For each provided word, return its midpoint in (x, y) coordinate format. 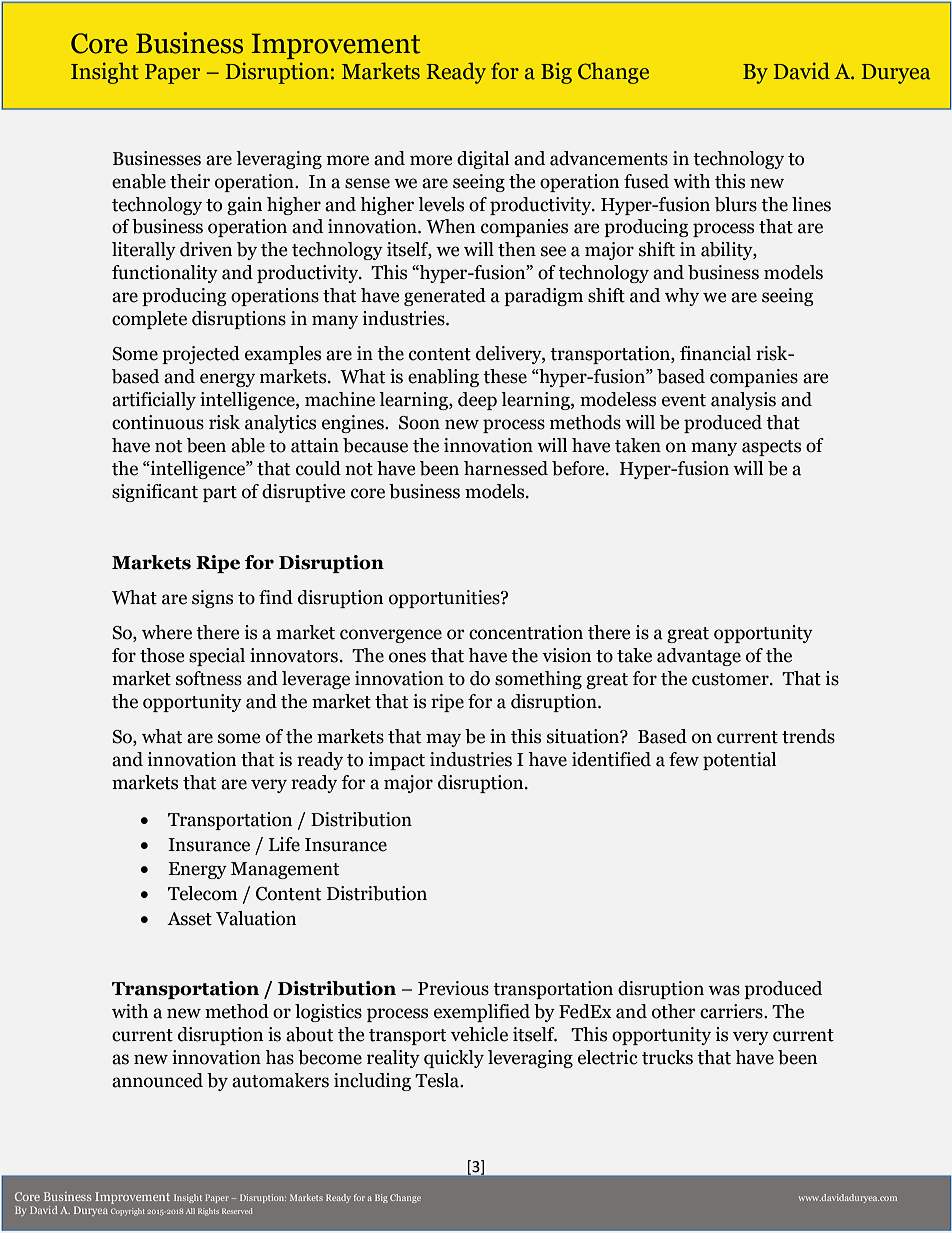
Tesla (438, 1080)
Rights (208, 1212)
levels (441, 204)
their (190, 181)
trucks (667, 1057)
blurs (736, 204)
